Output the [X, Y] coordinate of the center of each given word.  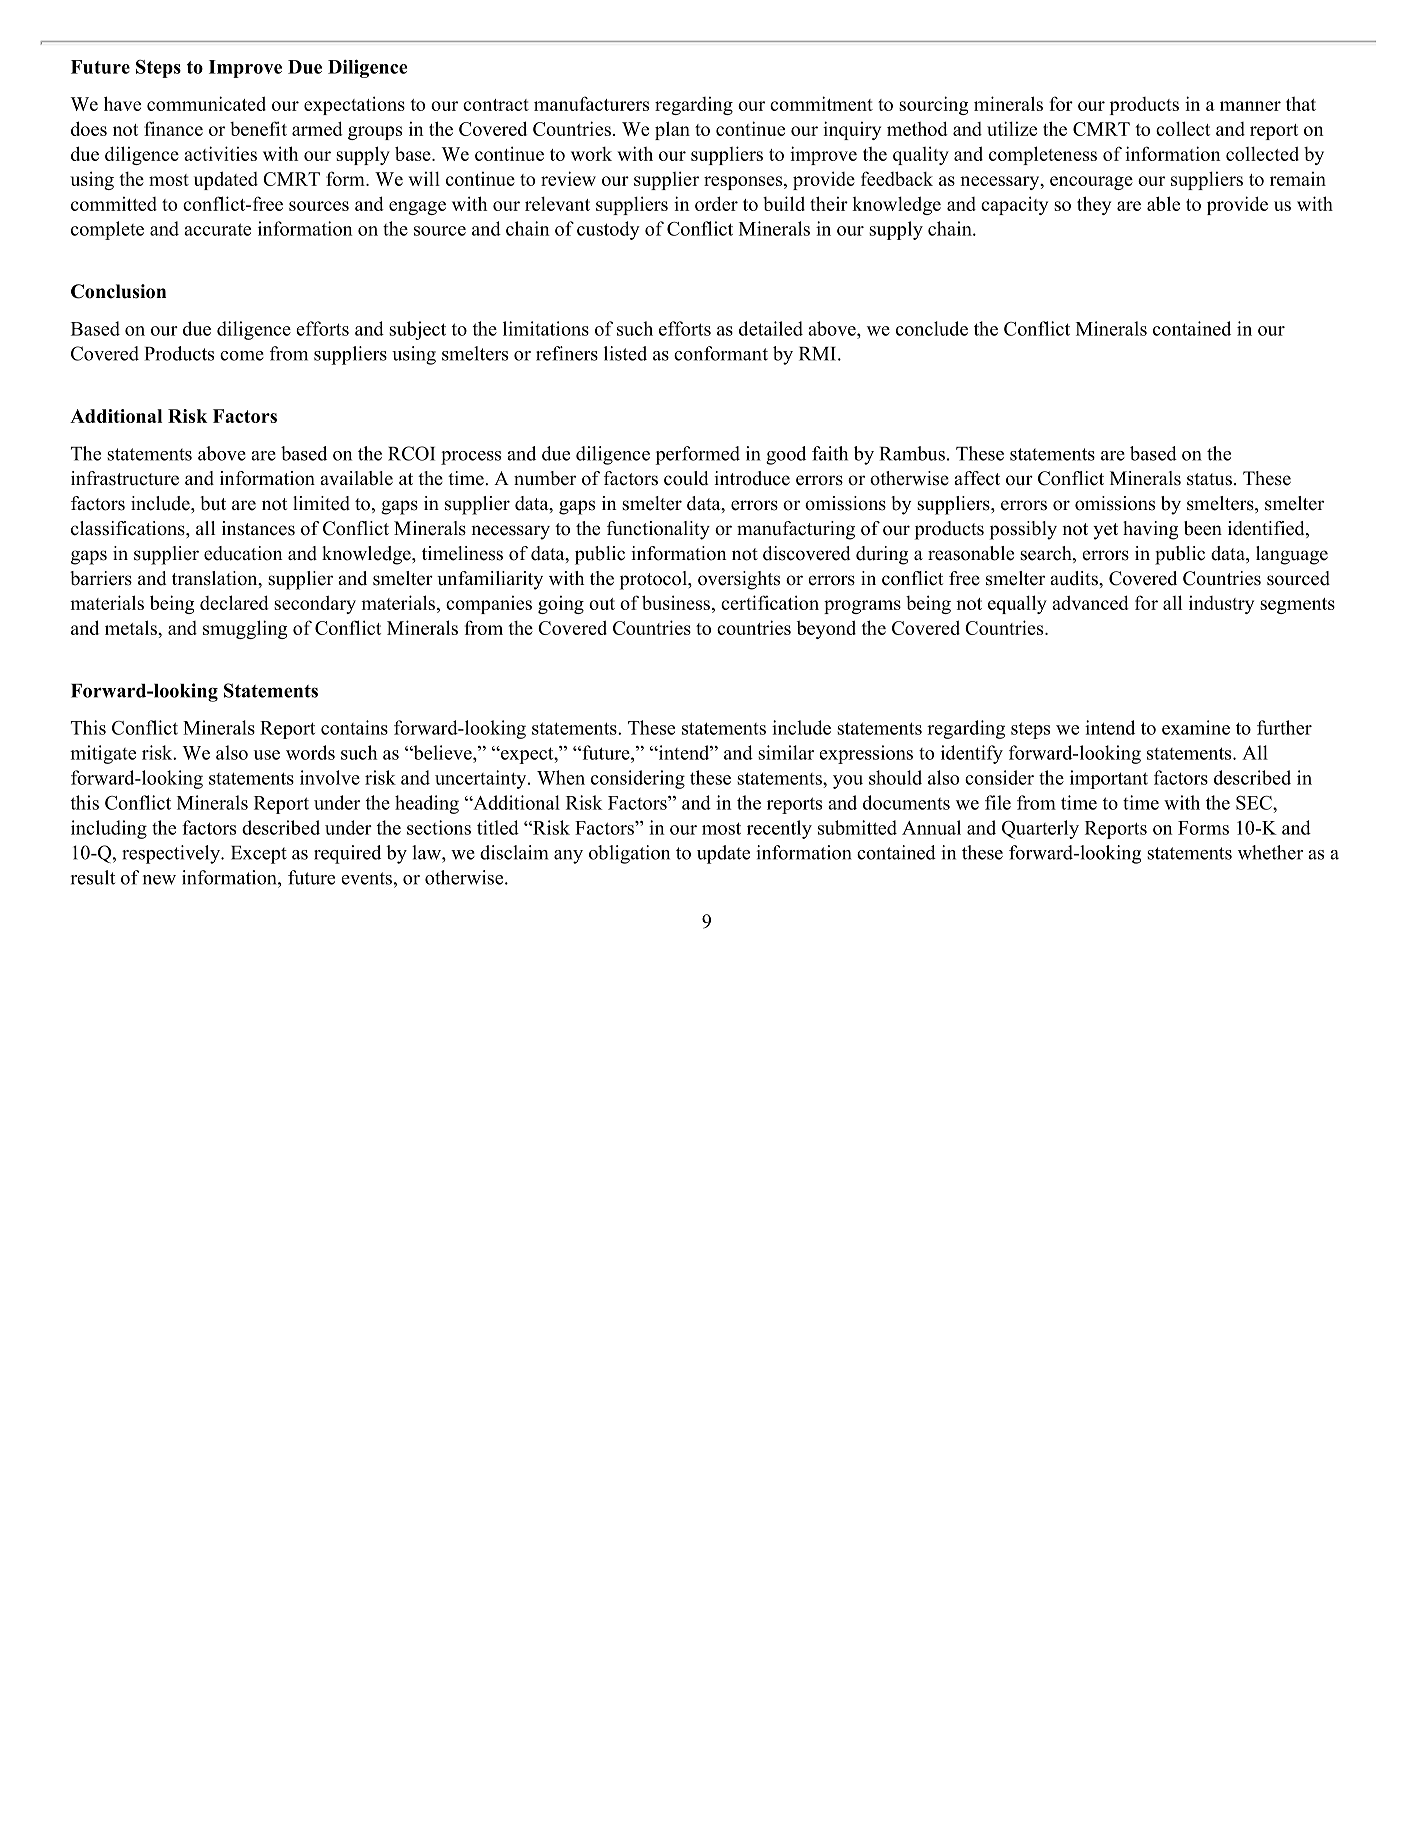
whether [1270, 852]
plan [672, 130]
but [213, 503]
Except [259, 855]
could [686, 478]
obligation [629, 854]
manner [1250, 106]
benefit [258, 128]
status [1209, 479]
